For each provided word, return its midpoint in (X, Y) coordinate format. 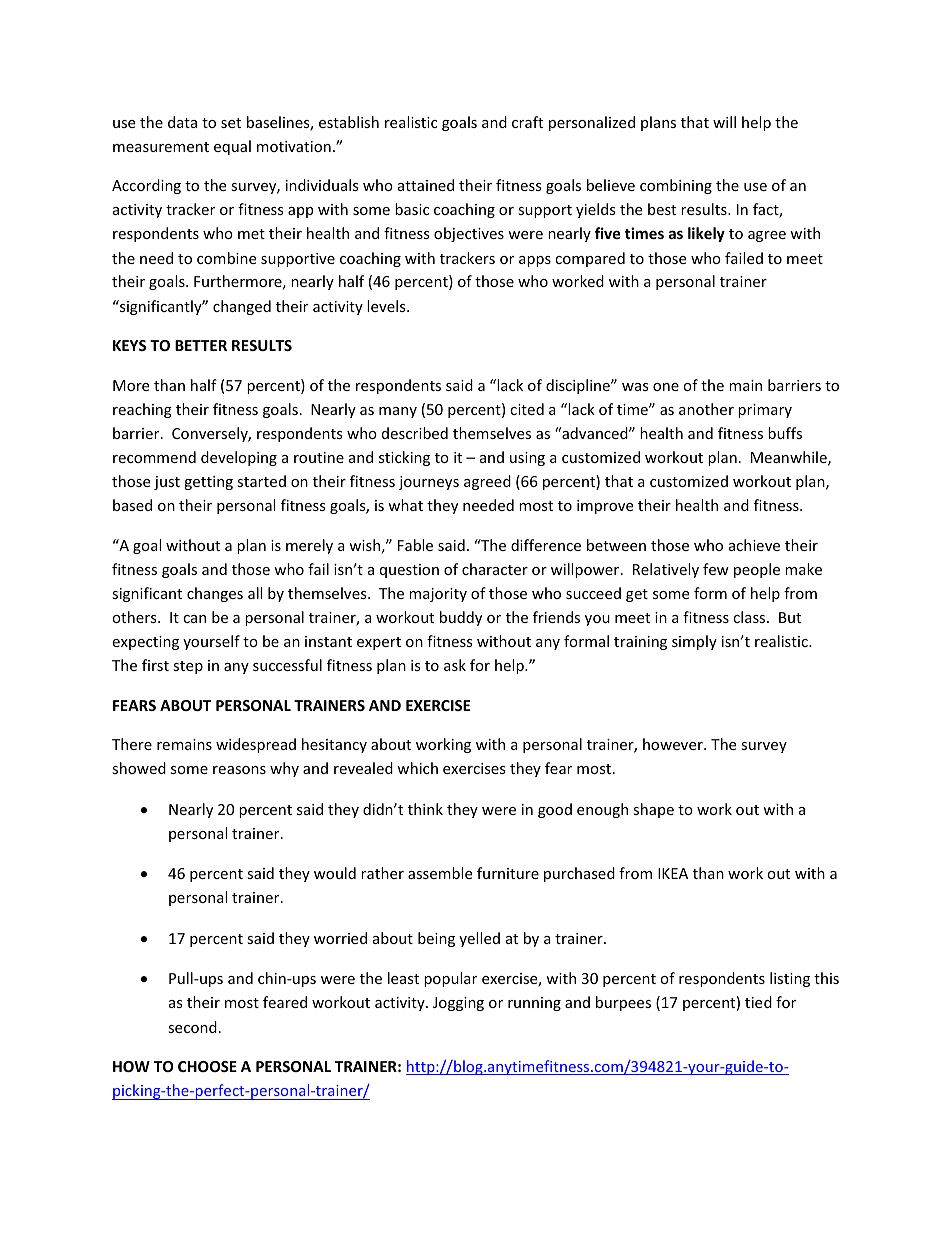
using (527, 459)
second (192, 1027)
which (417, 768)
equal (232, 147)
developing (239, 458)
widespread (256, 745)
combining (676, 186)
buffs (785, 433)
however (674, 744)
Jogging (458, 1004)
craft (527, 122)
